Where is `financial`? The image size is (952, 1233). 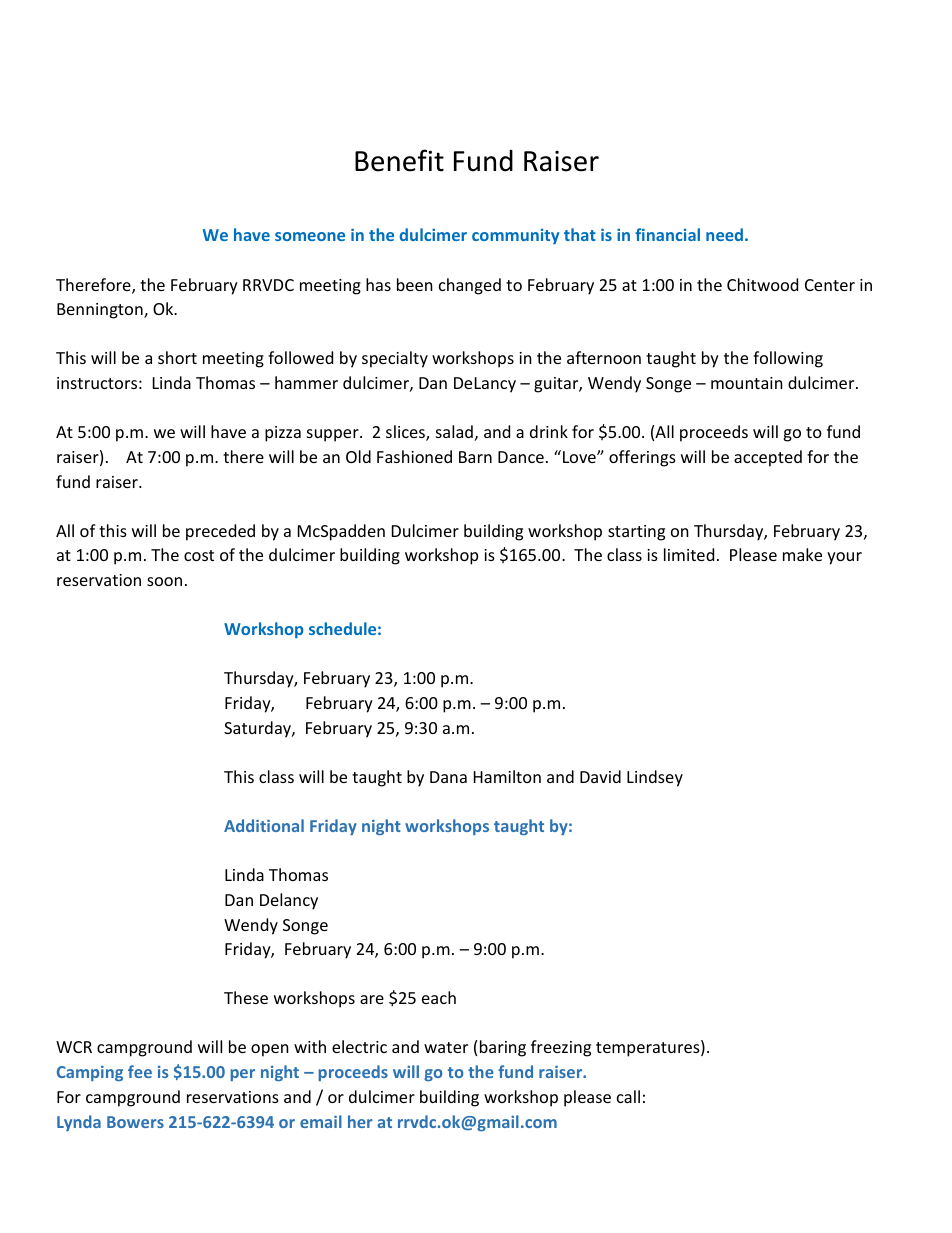 financial is located at coordinates (667, 234).
